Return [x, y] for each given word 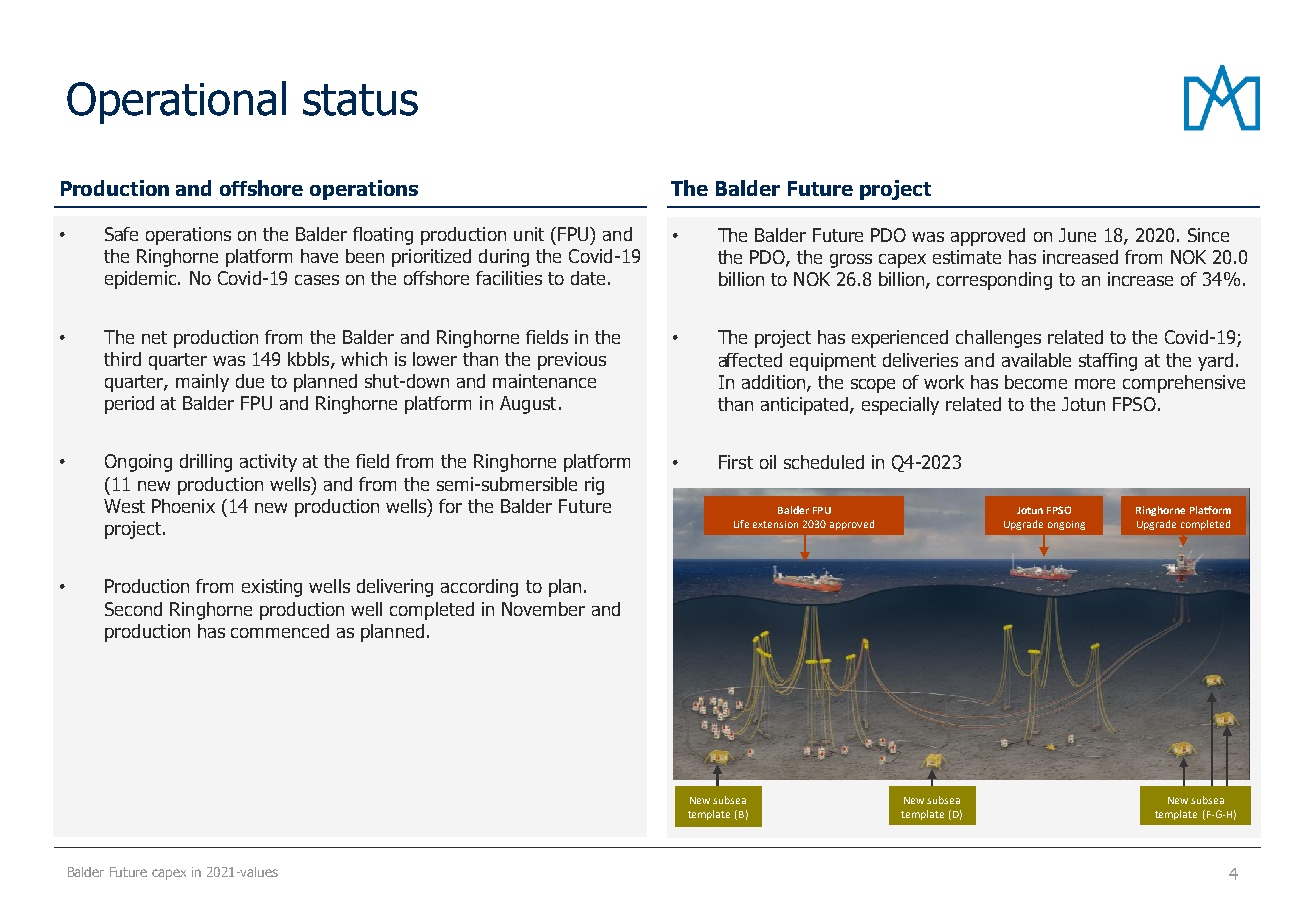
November [543, 609]
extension [775, 524]
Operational [176, 102]
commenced [280, 631]
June [1077, 235]
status [360, 100]
